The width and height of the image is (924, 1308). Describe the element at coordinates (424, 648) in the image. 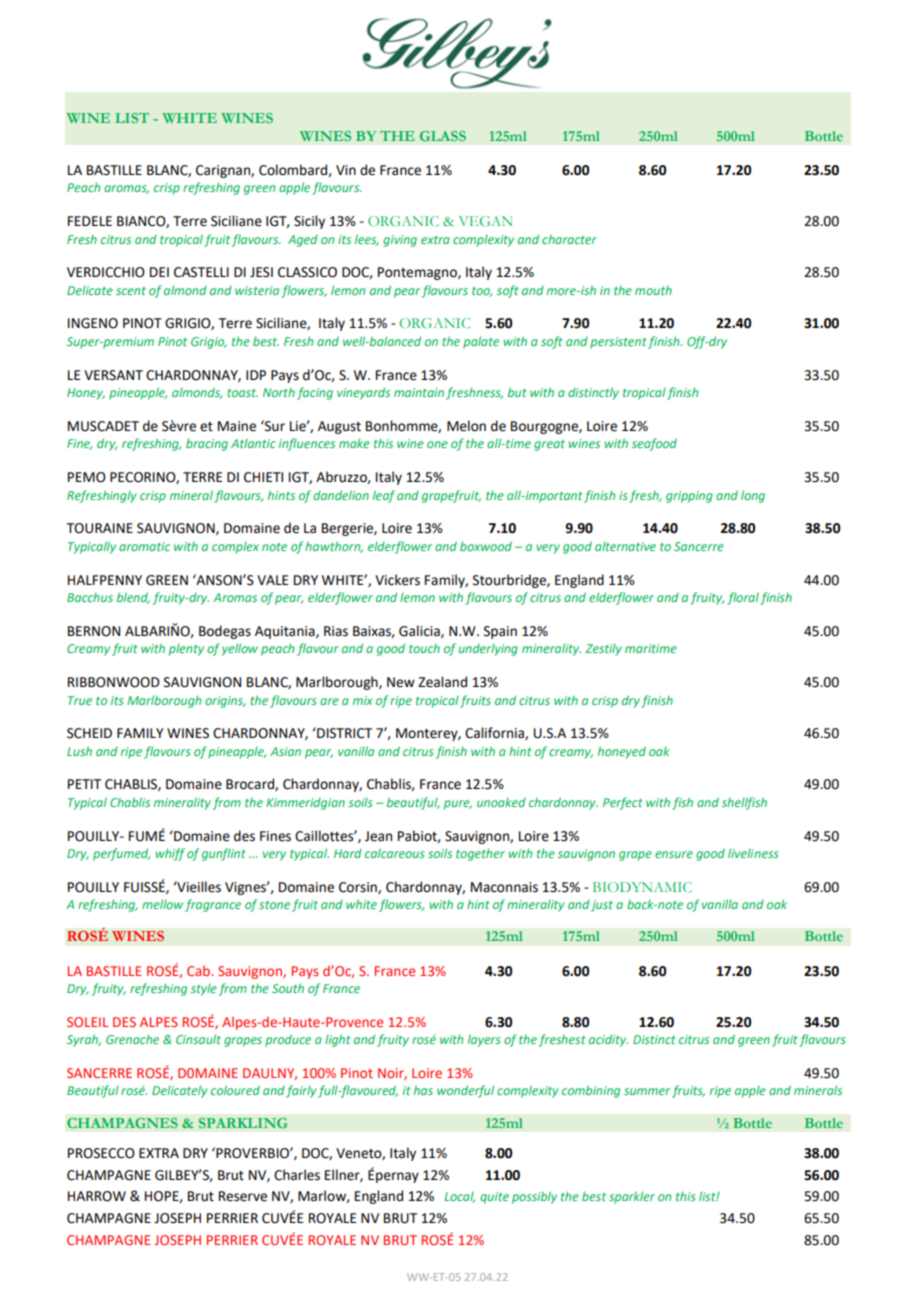

I see `touch` at that location.
